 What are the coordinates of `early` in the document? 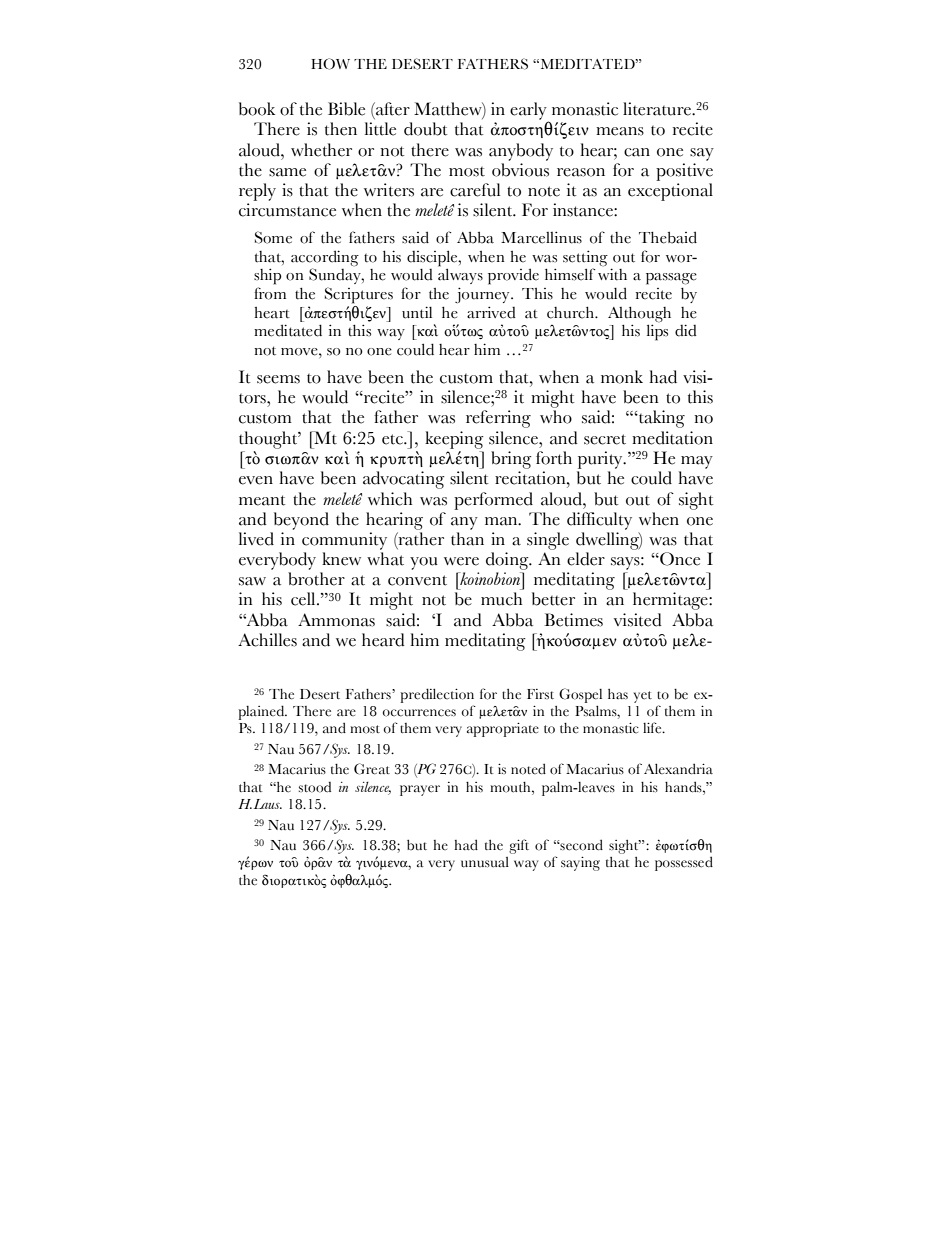 It's located at (529, 112).
